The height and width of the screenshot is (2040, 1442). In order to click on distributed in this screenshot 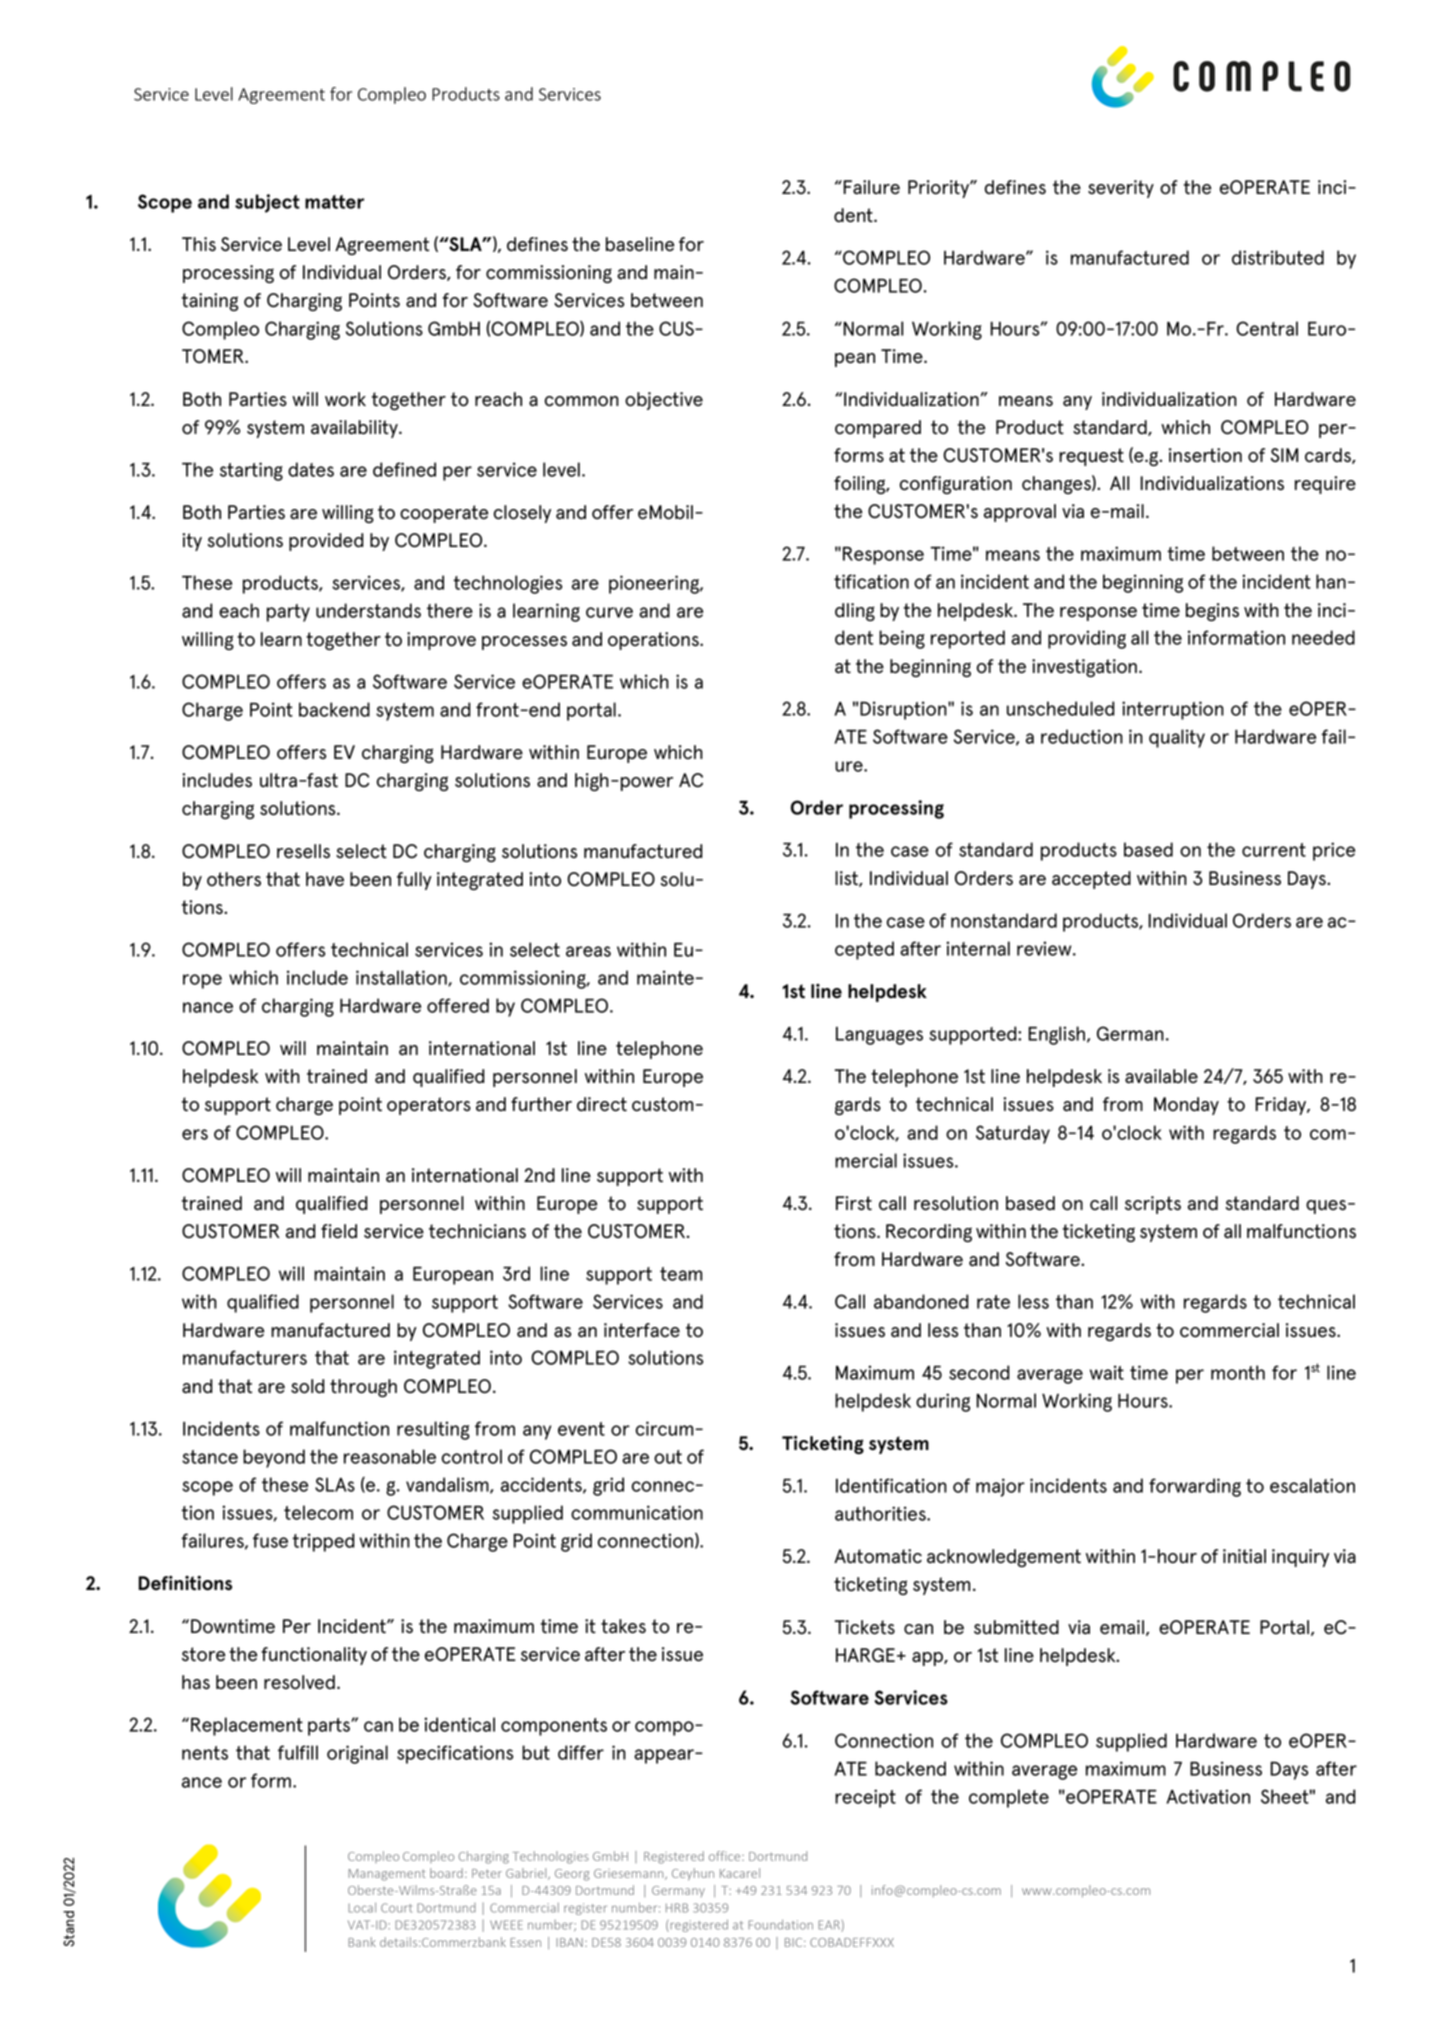, I will do `click(1278, 257)`.
